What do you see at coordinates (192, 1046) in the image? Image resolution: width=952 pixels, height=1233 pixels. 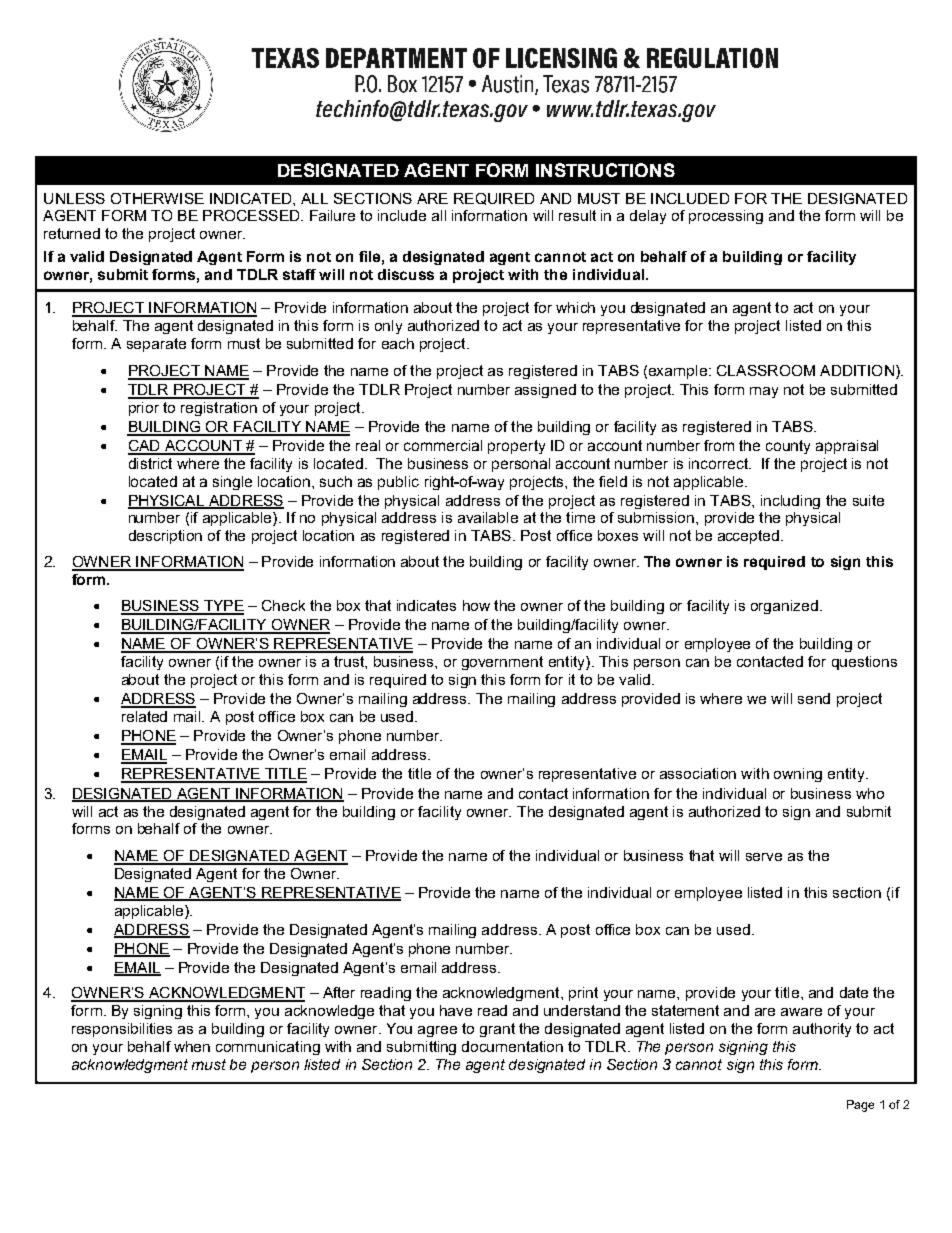 I see `when` at bounding box center [192, 1046].
